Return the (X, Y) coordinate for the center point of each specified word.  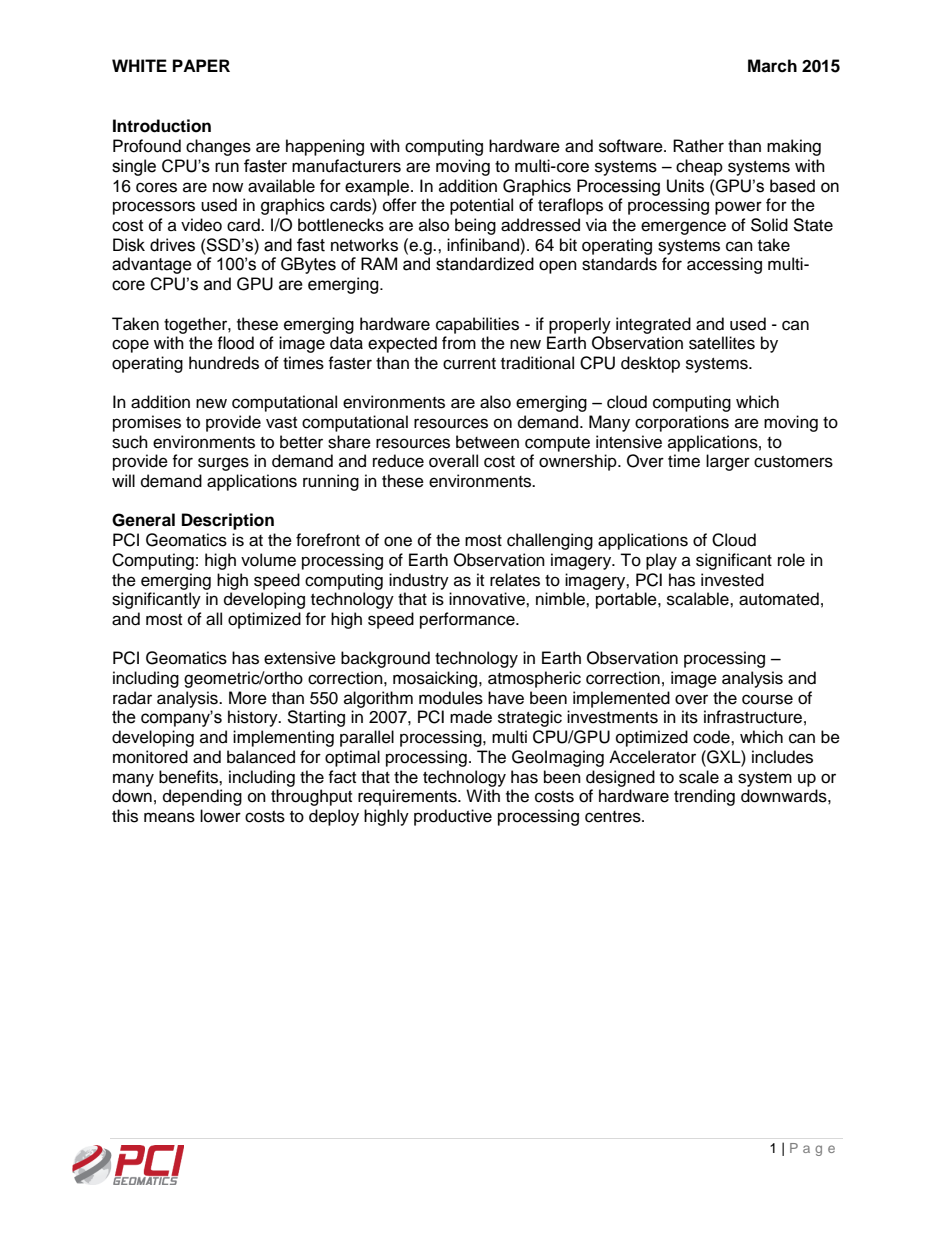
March (772, 66)
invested (732, 580)
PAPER (201, 65)
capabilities (477, 325)
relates (515, 580)
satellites (722, 343)
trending (704, 797)
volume (268, 560)
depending (202, 797)
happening (325, 147)
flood (235, 343)
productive (453, 817)
